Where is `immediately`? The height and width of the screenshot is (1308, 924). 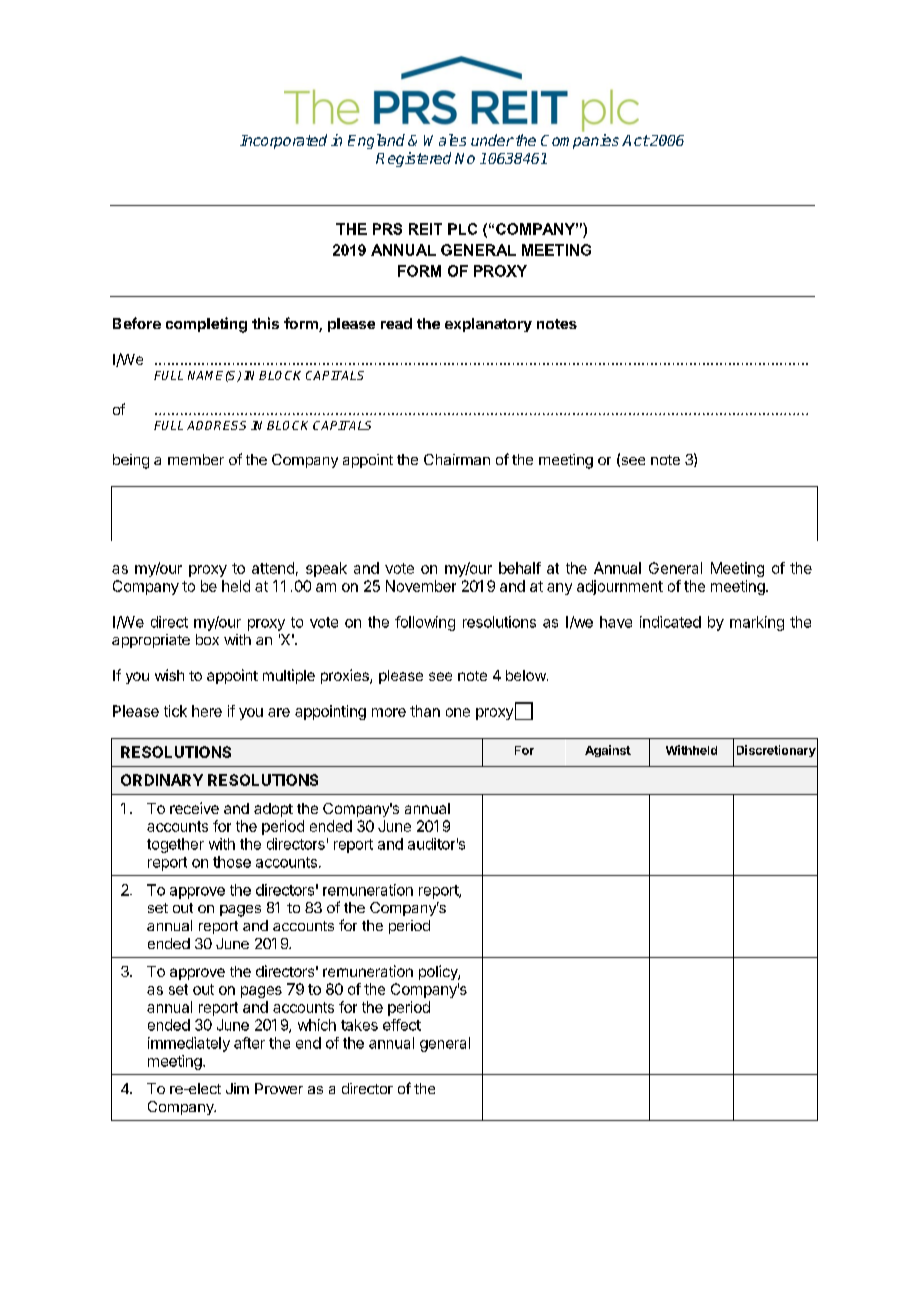 immediately is located at coordinates (189, 1044).
